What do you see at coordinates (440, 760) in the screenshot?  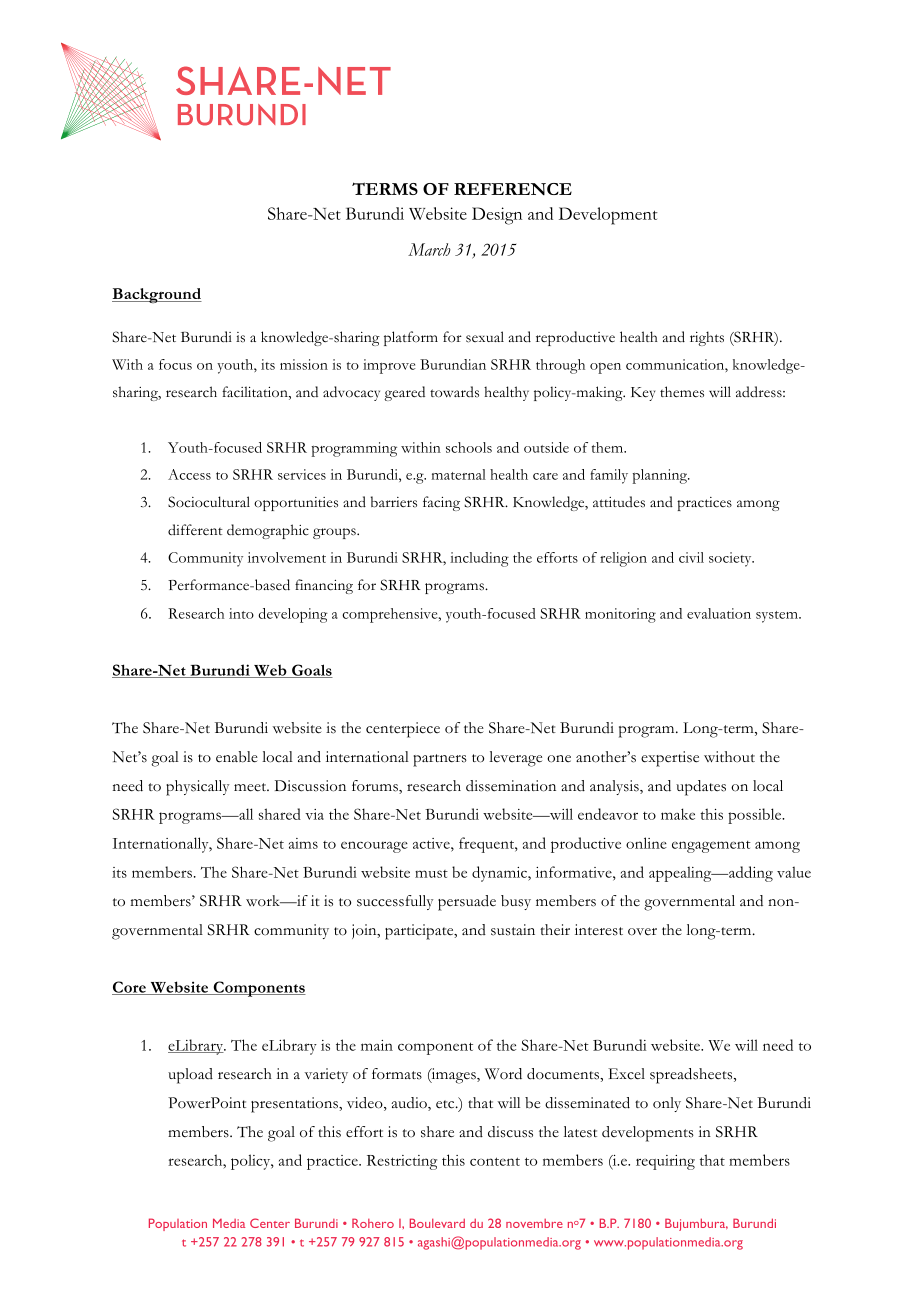 I see `partners` at bounding box center [440, 760].
